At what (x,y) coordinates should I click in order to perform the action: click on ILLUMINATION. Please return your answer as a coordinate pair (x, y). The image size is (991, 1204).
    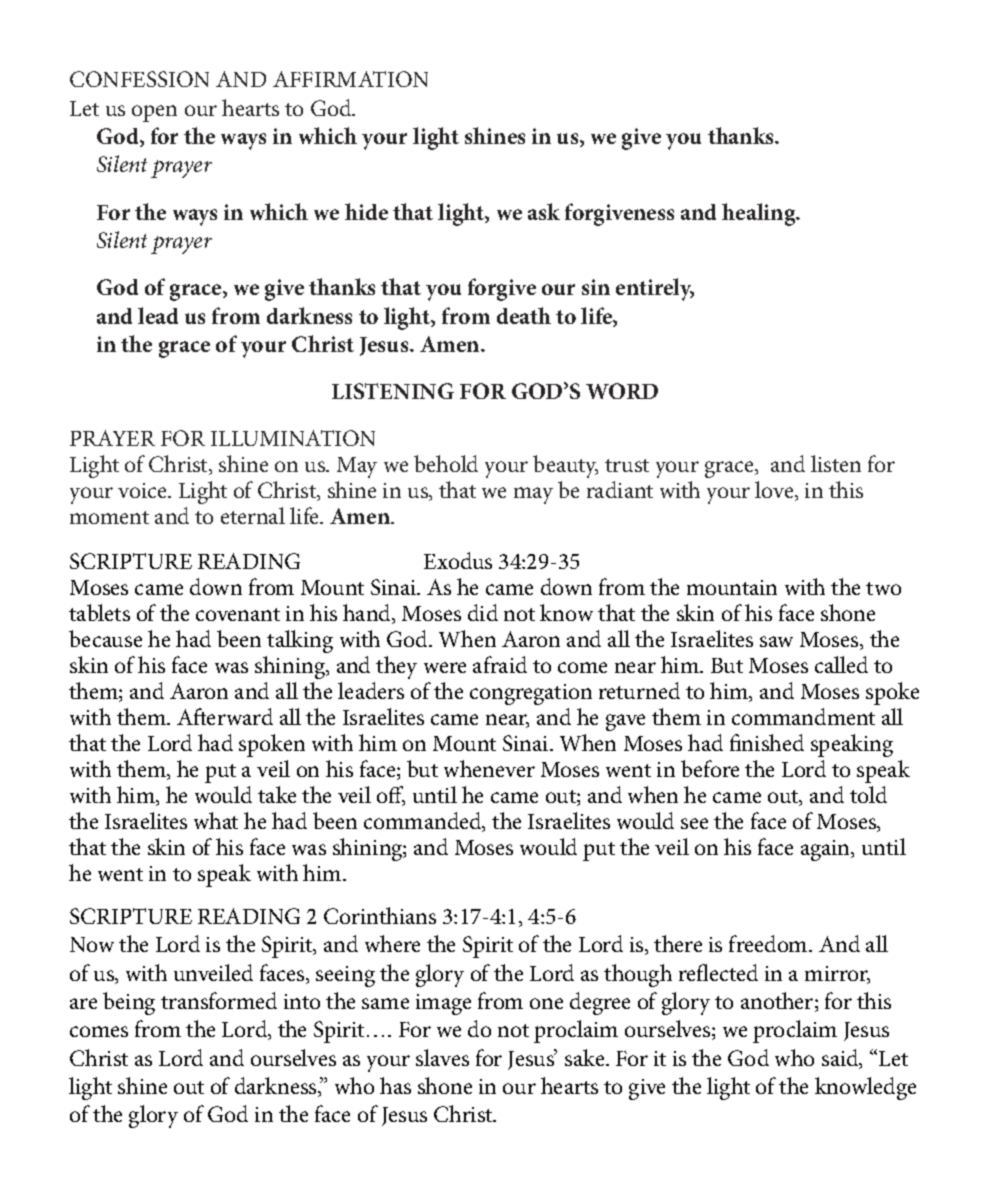
    Looking at the image, I should click on (293, 438).
